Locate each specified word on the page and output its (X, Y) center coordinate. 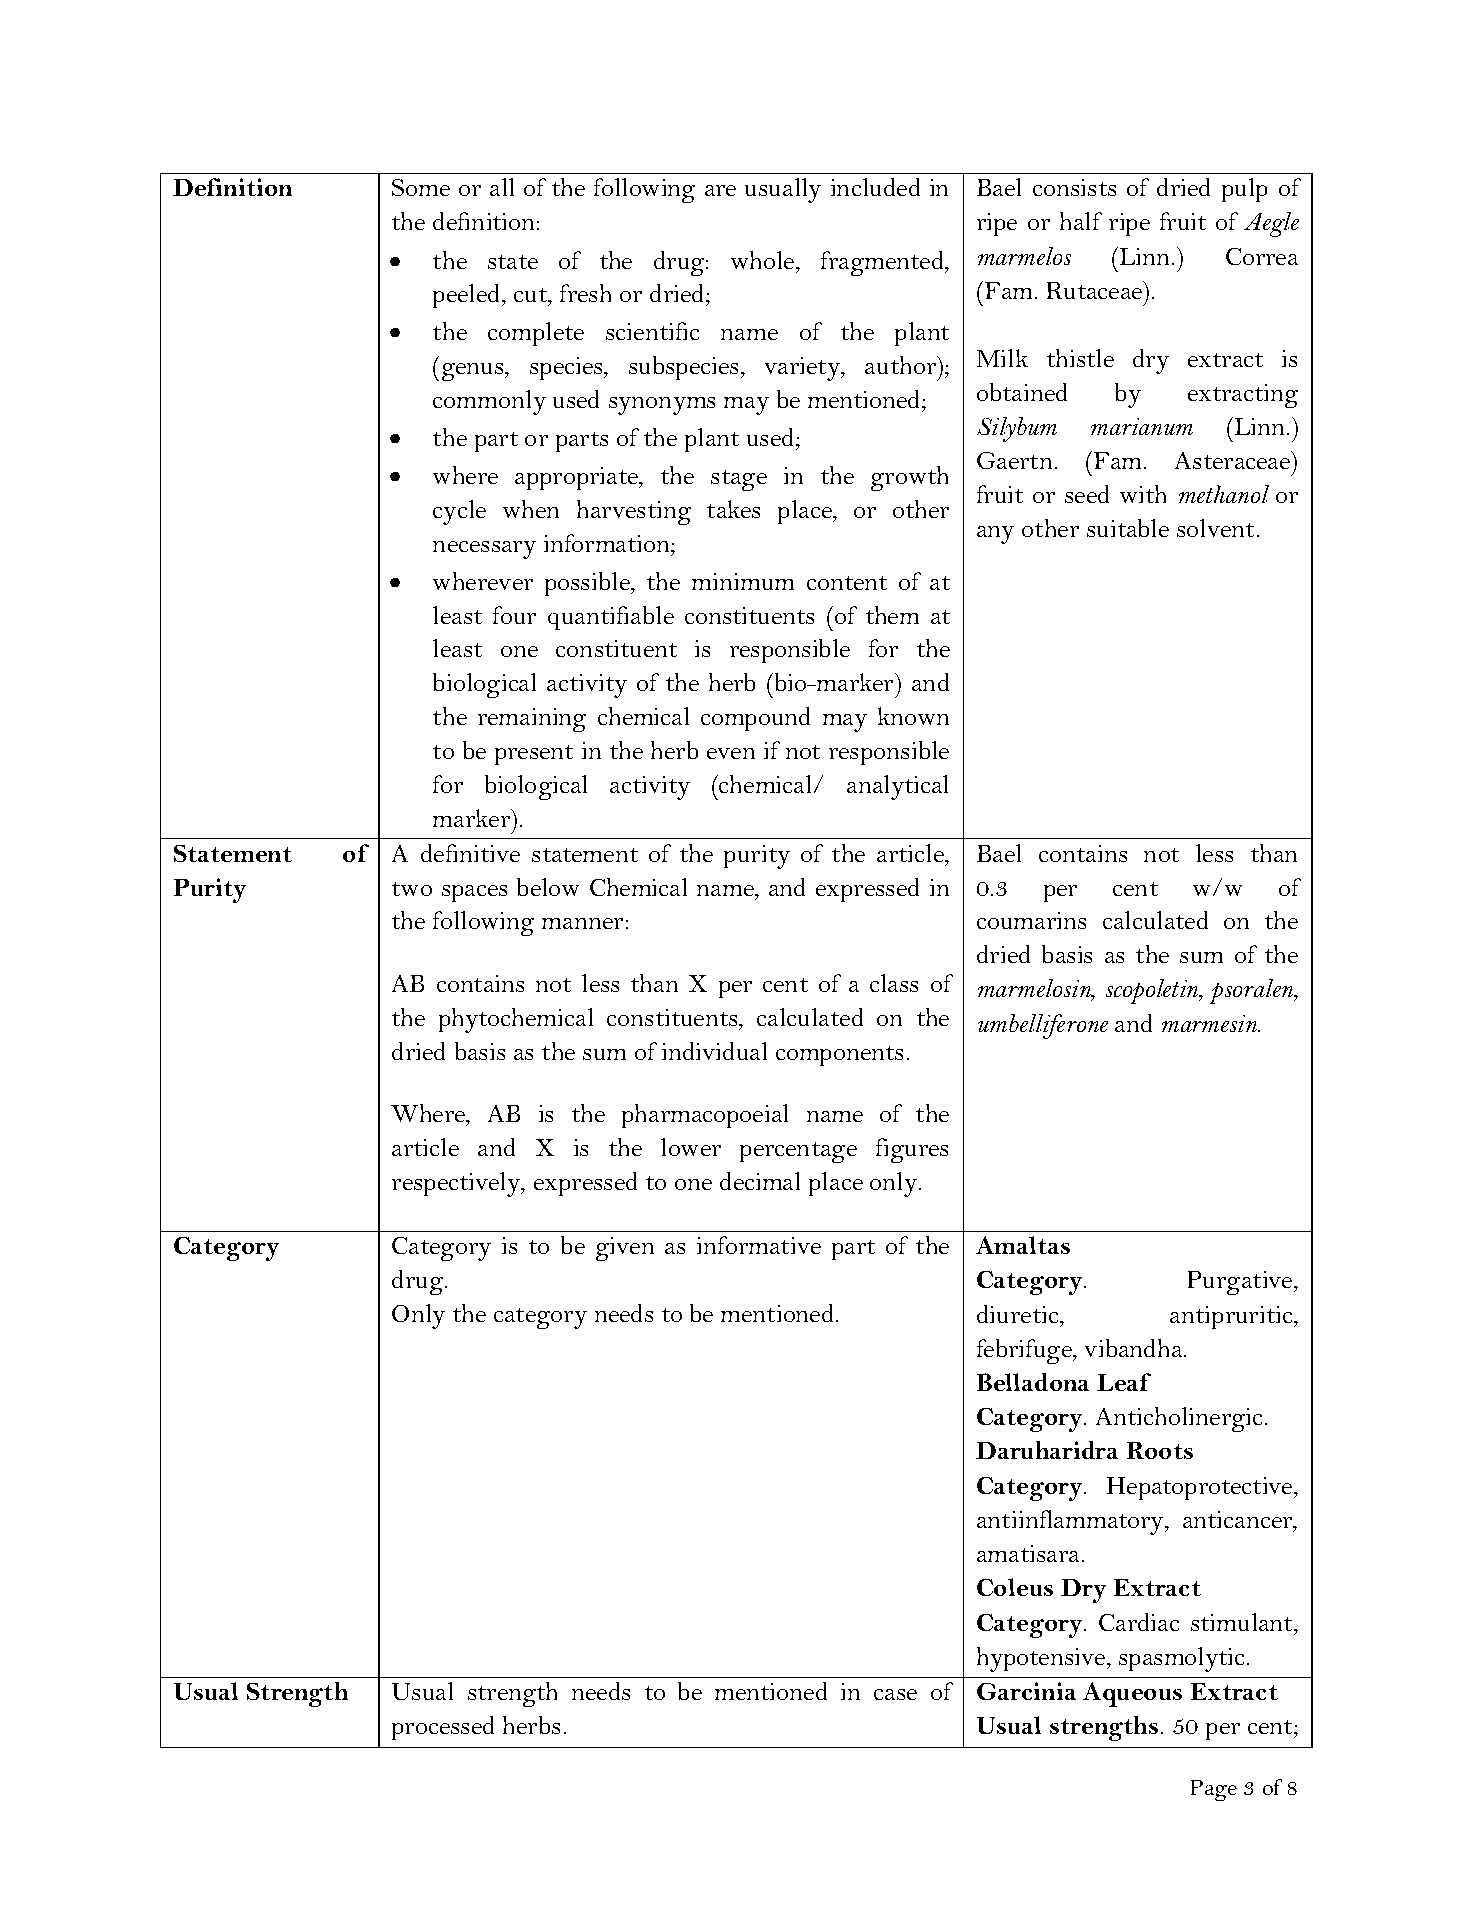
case (895, 1694)
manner (582, 923)
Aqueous (1132, 1694)
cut (531, 295)
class (894, 983)
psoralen (1253, 991)
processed (443, 1728)
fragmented (883, 263)
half (1081, 221)
